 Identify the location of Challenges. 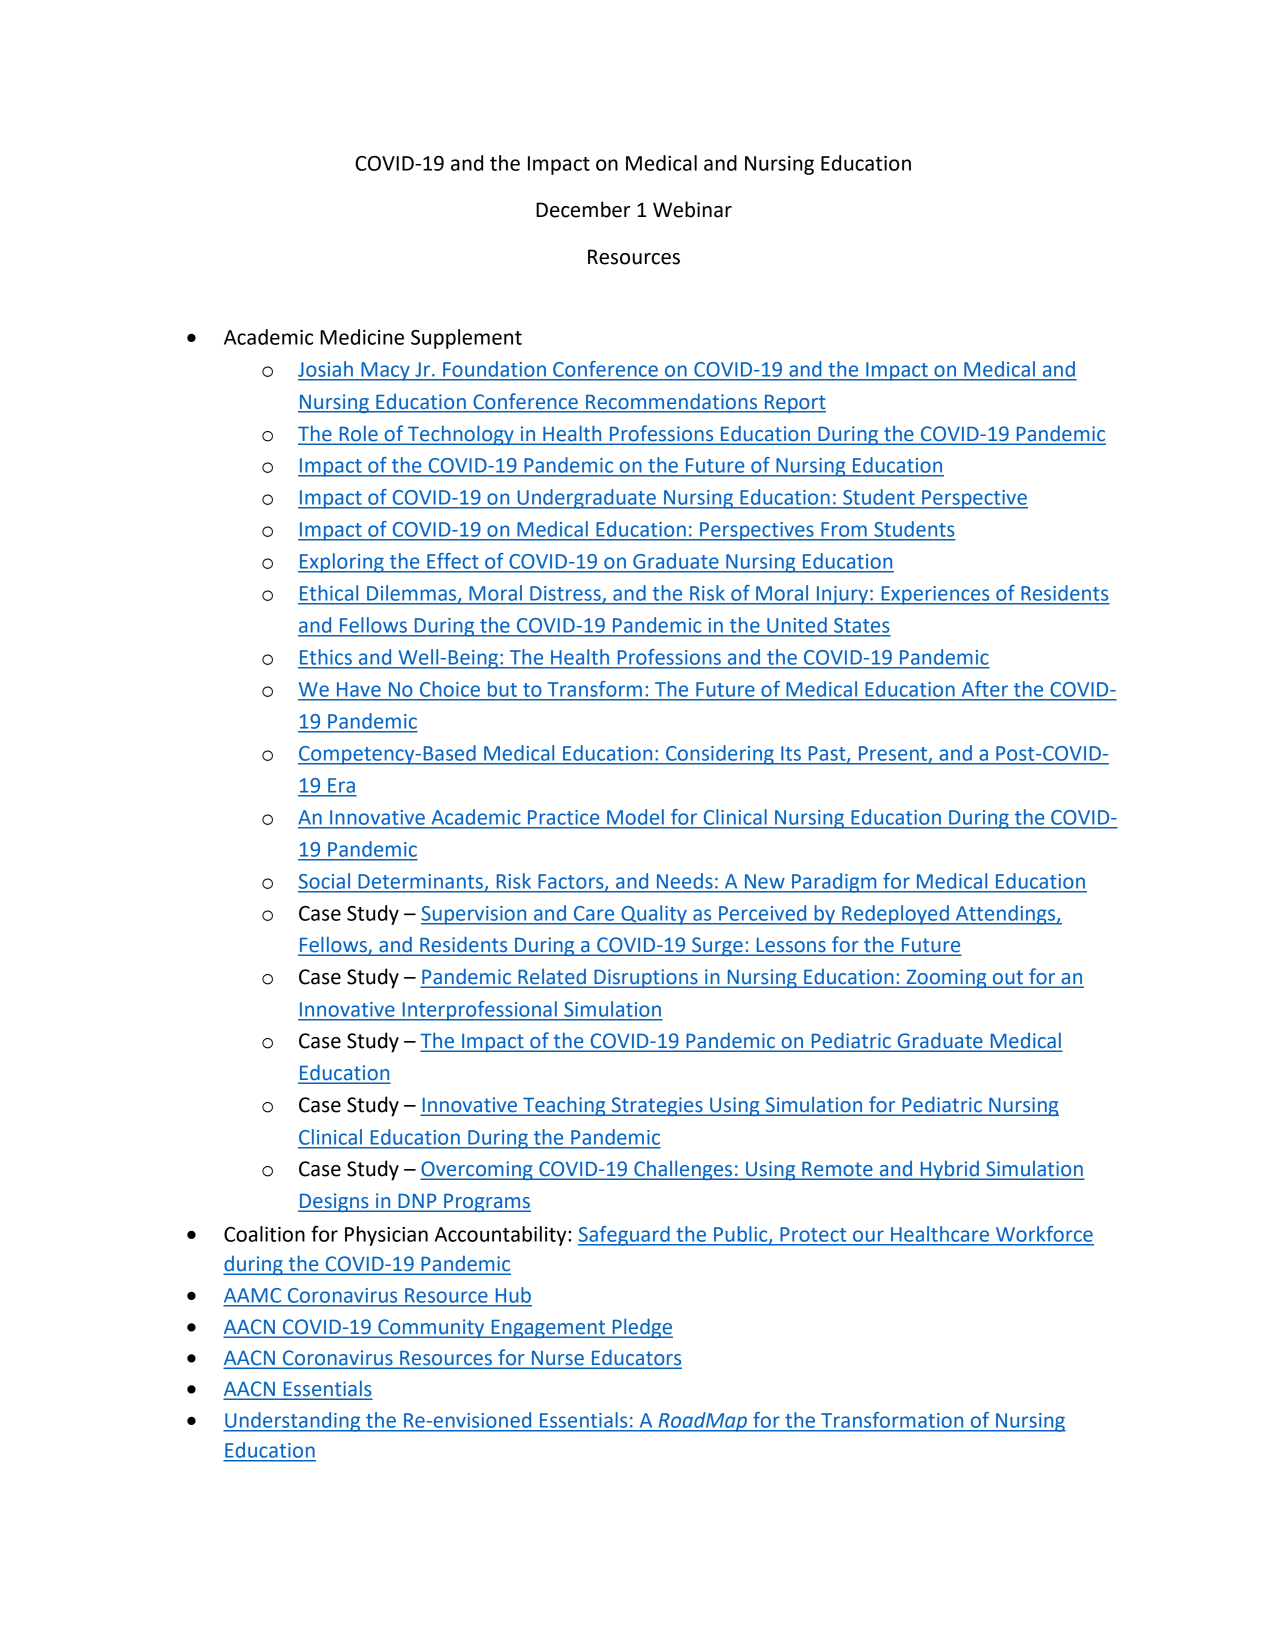
(683, 1170).
